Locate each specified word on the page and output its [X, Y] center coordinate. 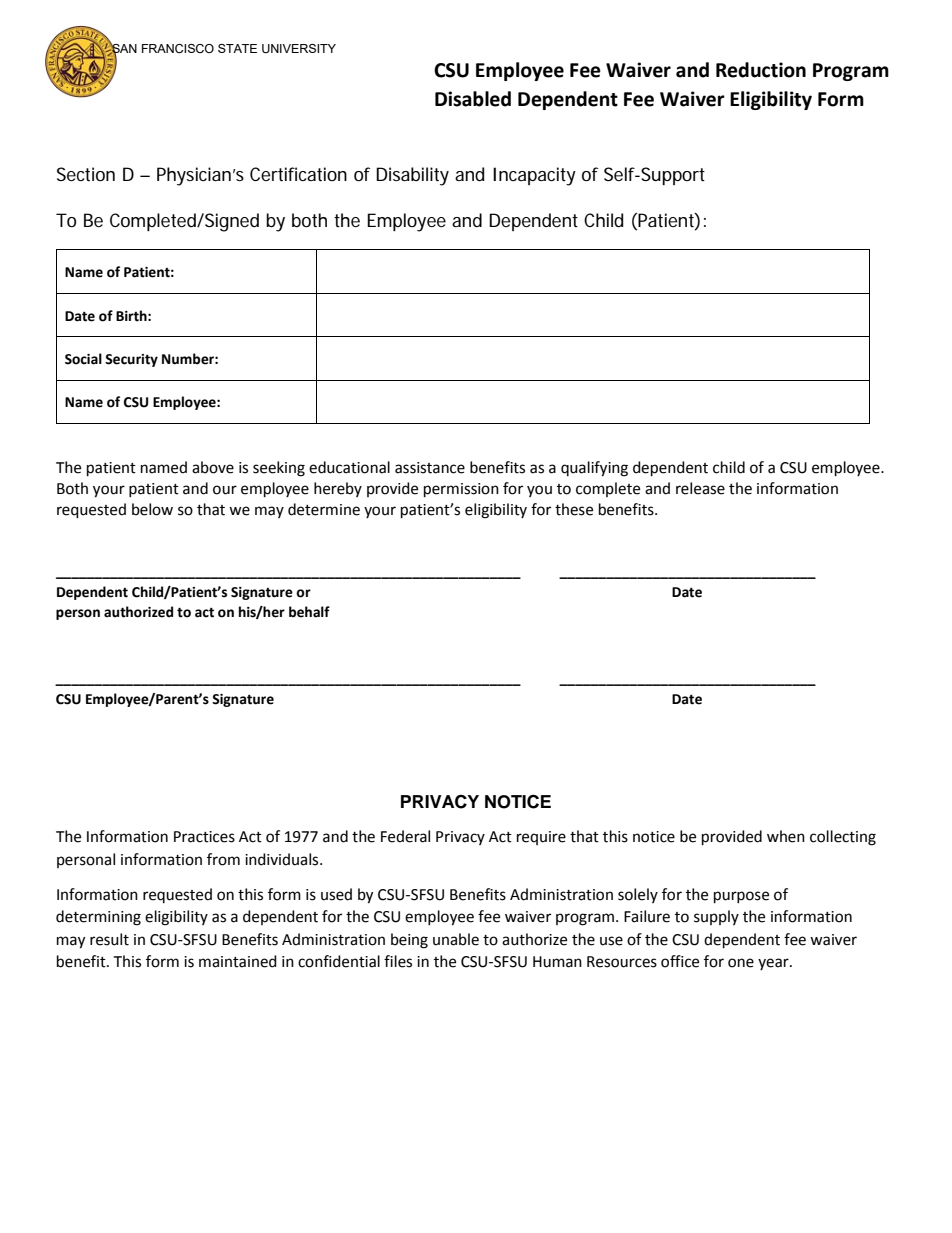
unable [456, 939]
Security [131, 360]
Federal [405, 836]
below [152, 509]
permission [461, 490]
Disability [412, 176]
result [109, 939]
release [700, 488]
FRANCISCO [178, 48]
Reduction [761, 70]
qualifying [594, 469]
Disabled [473, 99]
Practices [204, 837]
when [786, 836]
